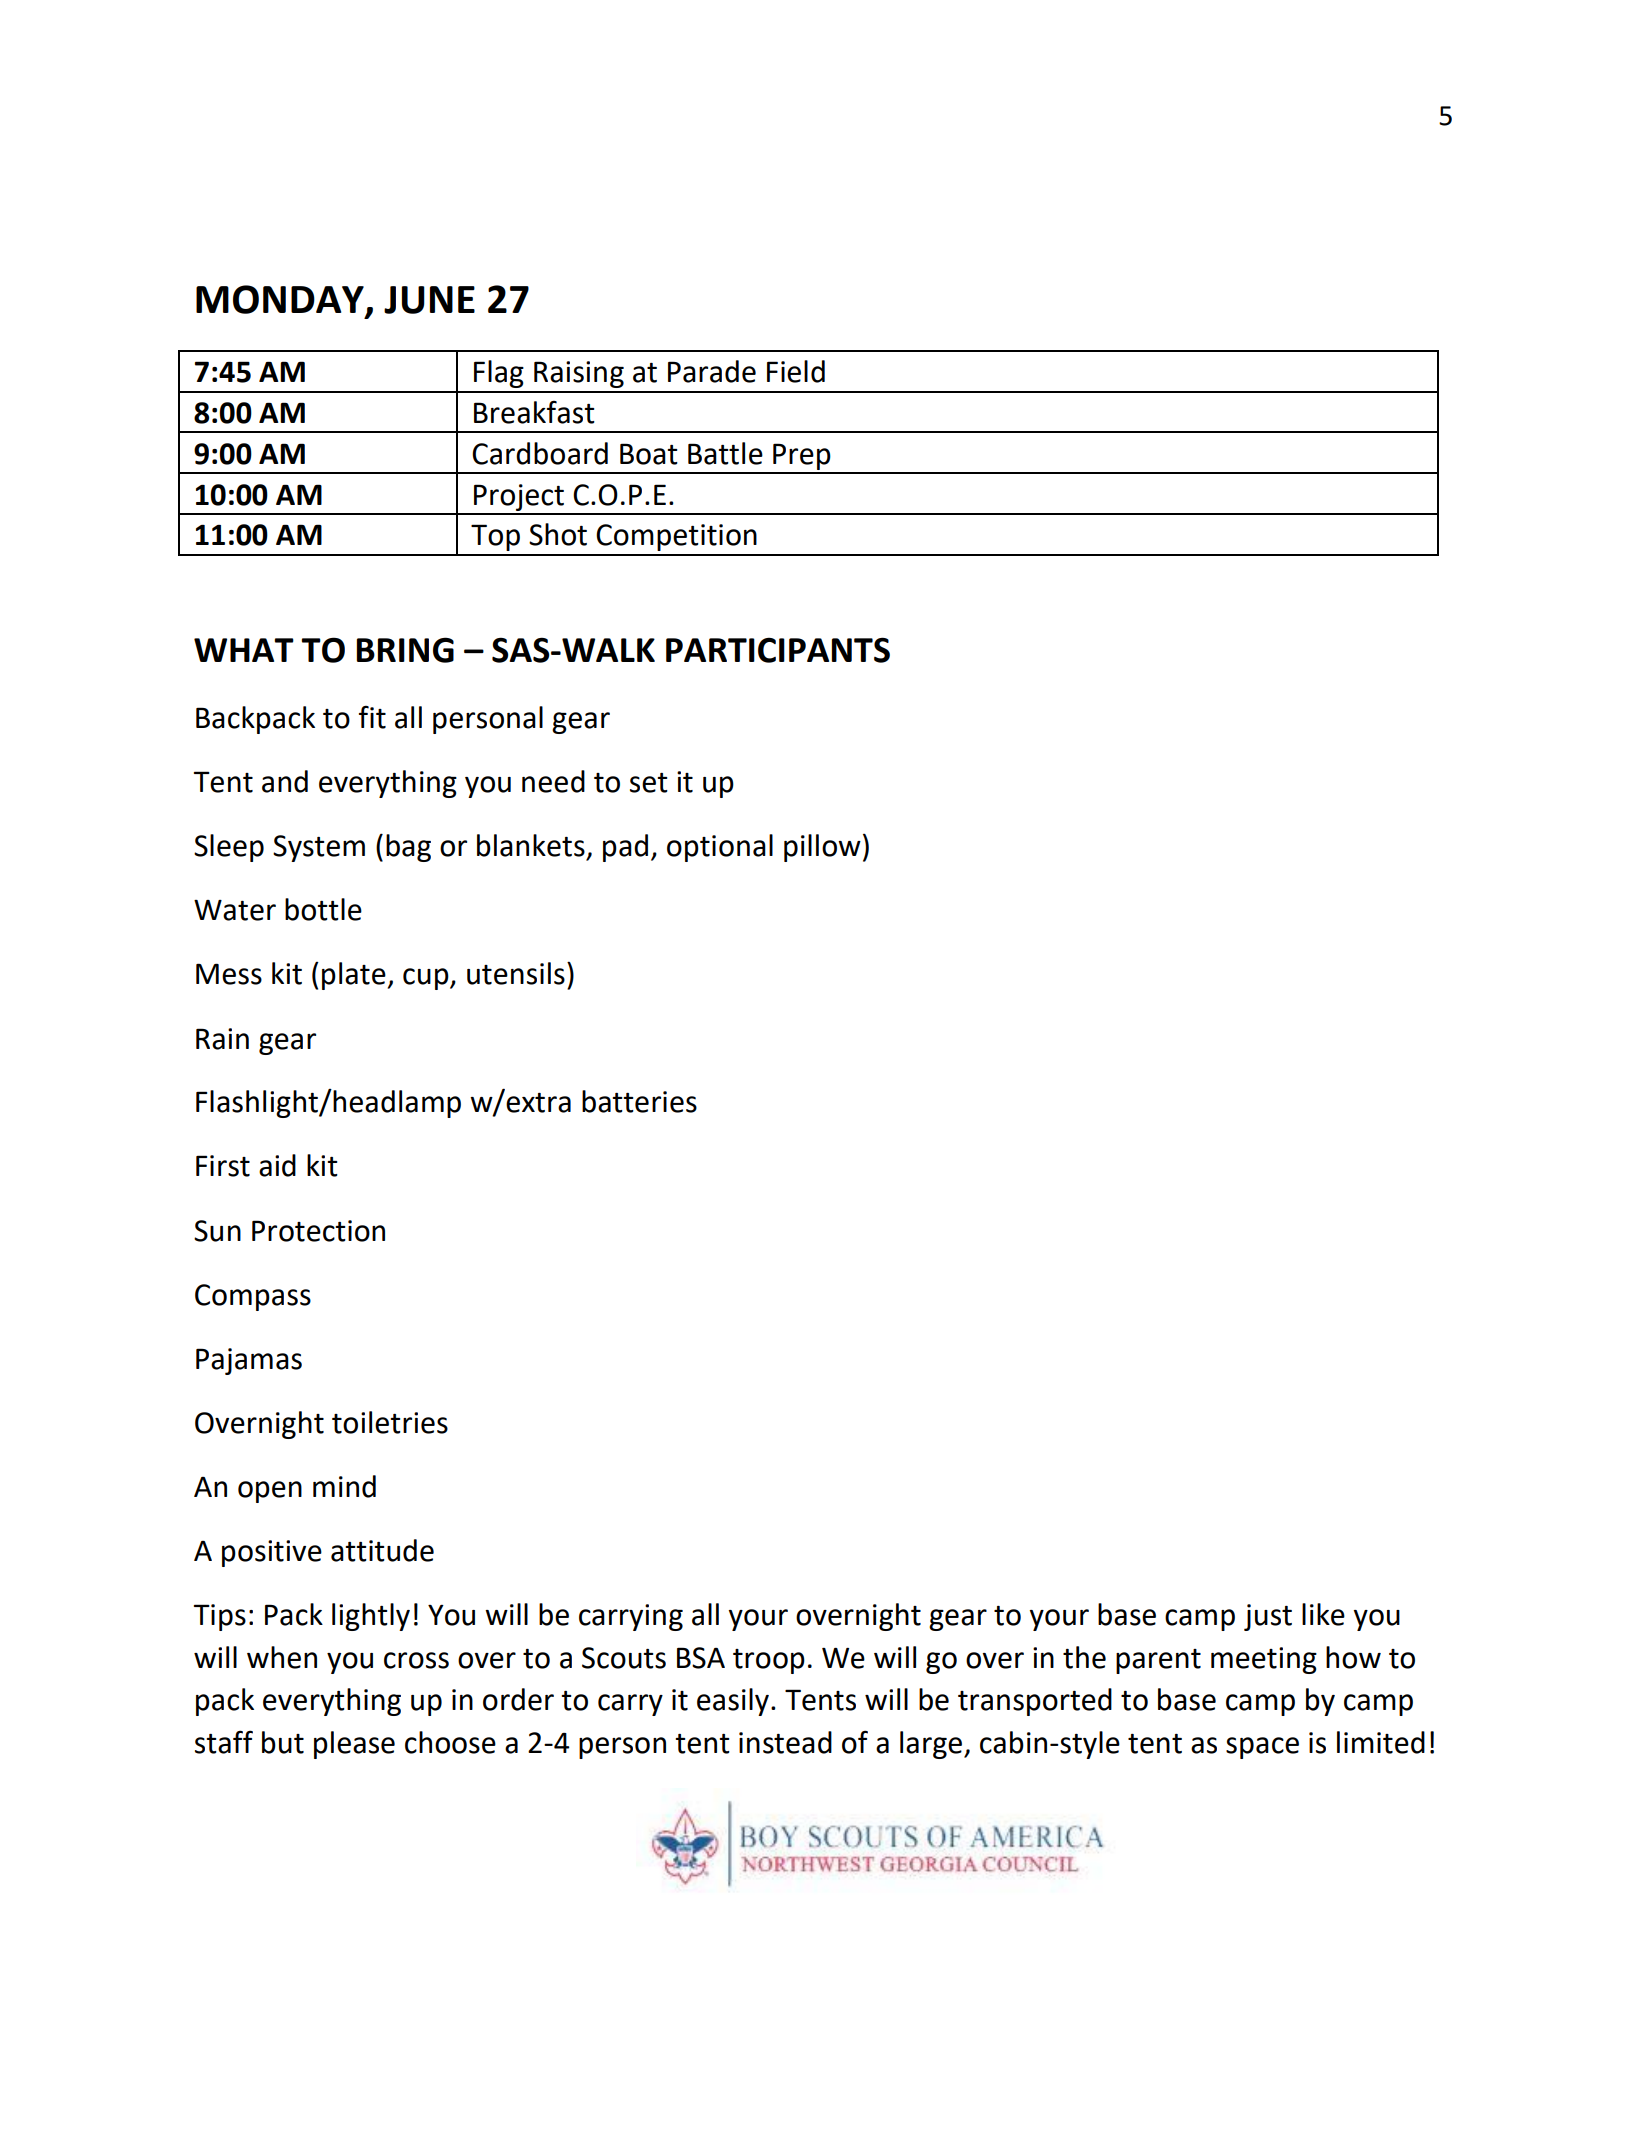 The height and width of the image is (2131, 1647). Describe the element at coordinates (712, 371) in the image. I see `Parade` at that location.
